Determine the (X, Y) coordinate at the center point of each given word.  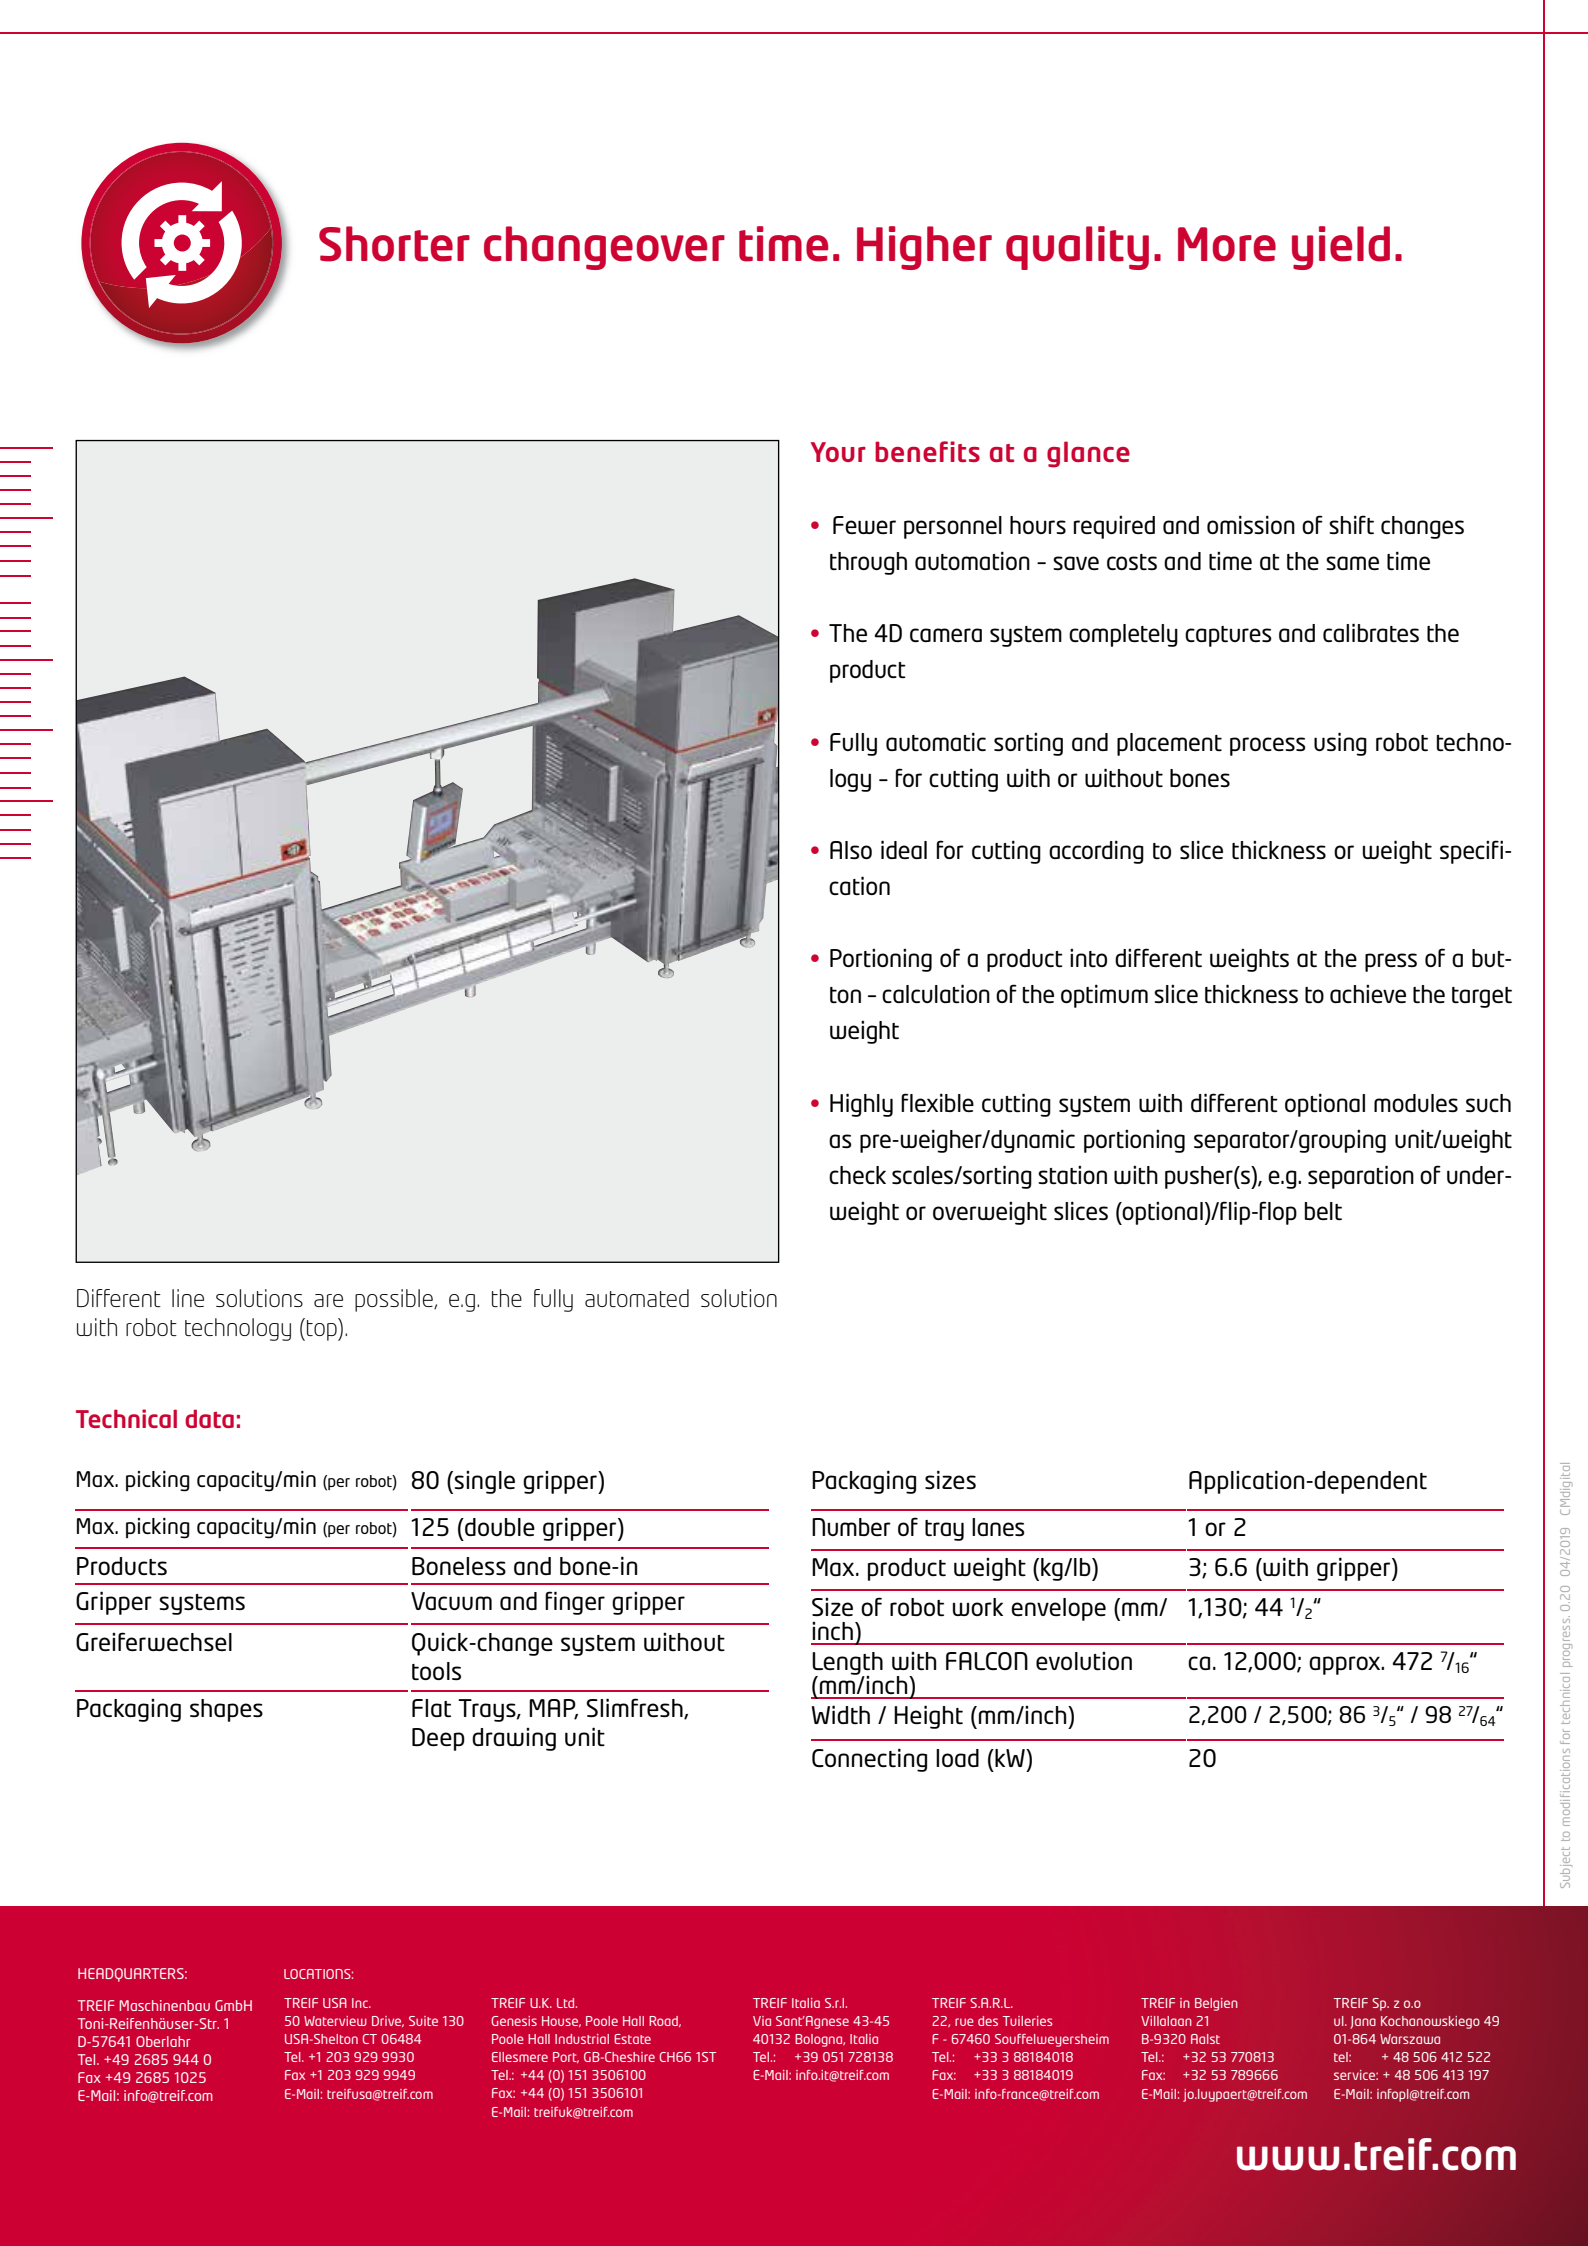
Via (762, 2021)
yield (1341, 248)
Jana (1363, 2022)
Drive (388, 2021)
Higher (924, 248)
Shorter (394, 244)
